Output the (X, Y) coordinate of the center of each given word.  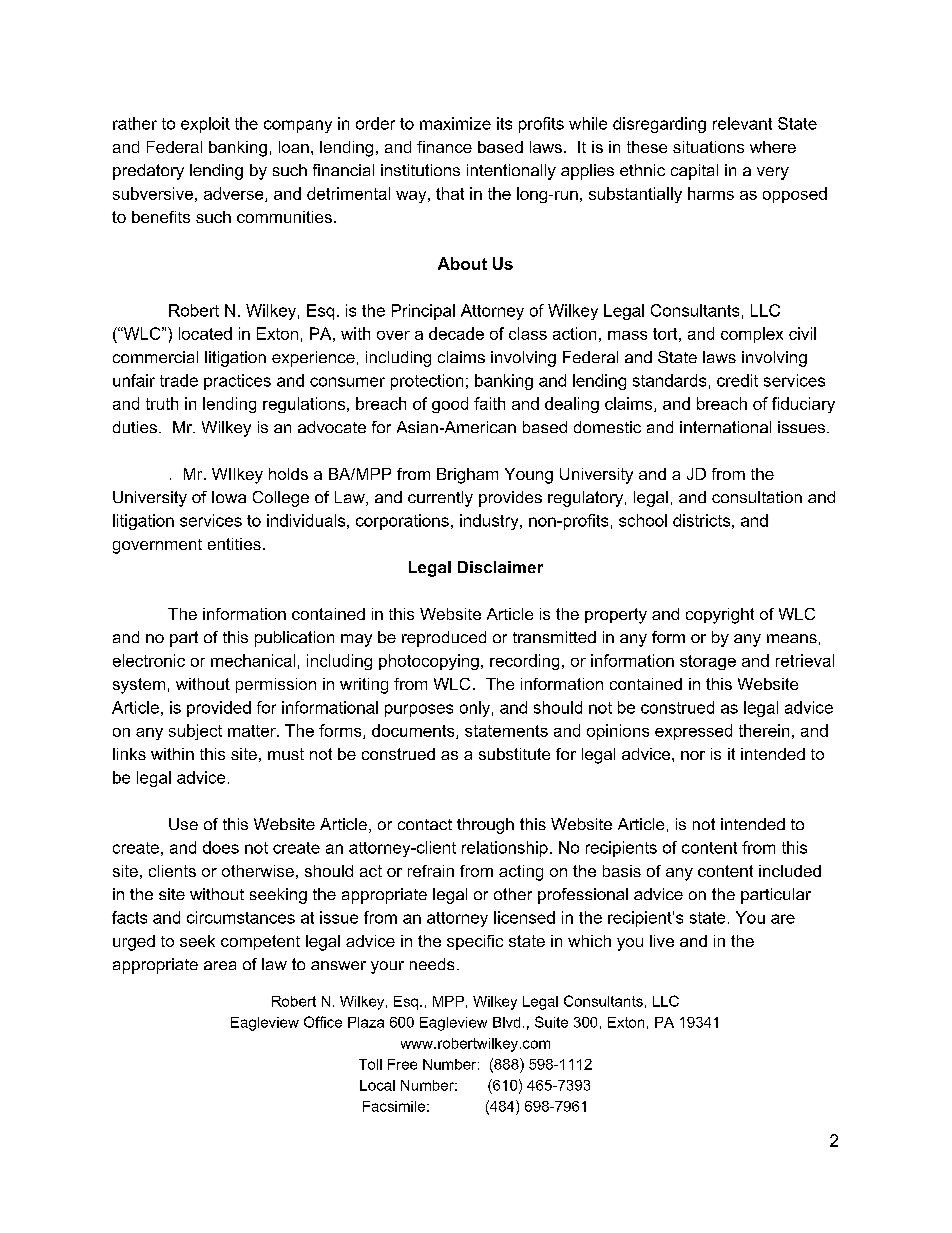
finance (444, 147)
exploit (205, 125)
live (662, 941)
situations (708, 147)
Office (323, 1022)
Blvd (506, 1022)
